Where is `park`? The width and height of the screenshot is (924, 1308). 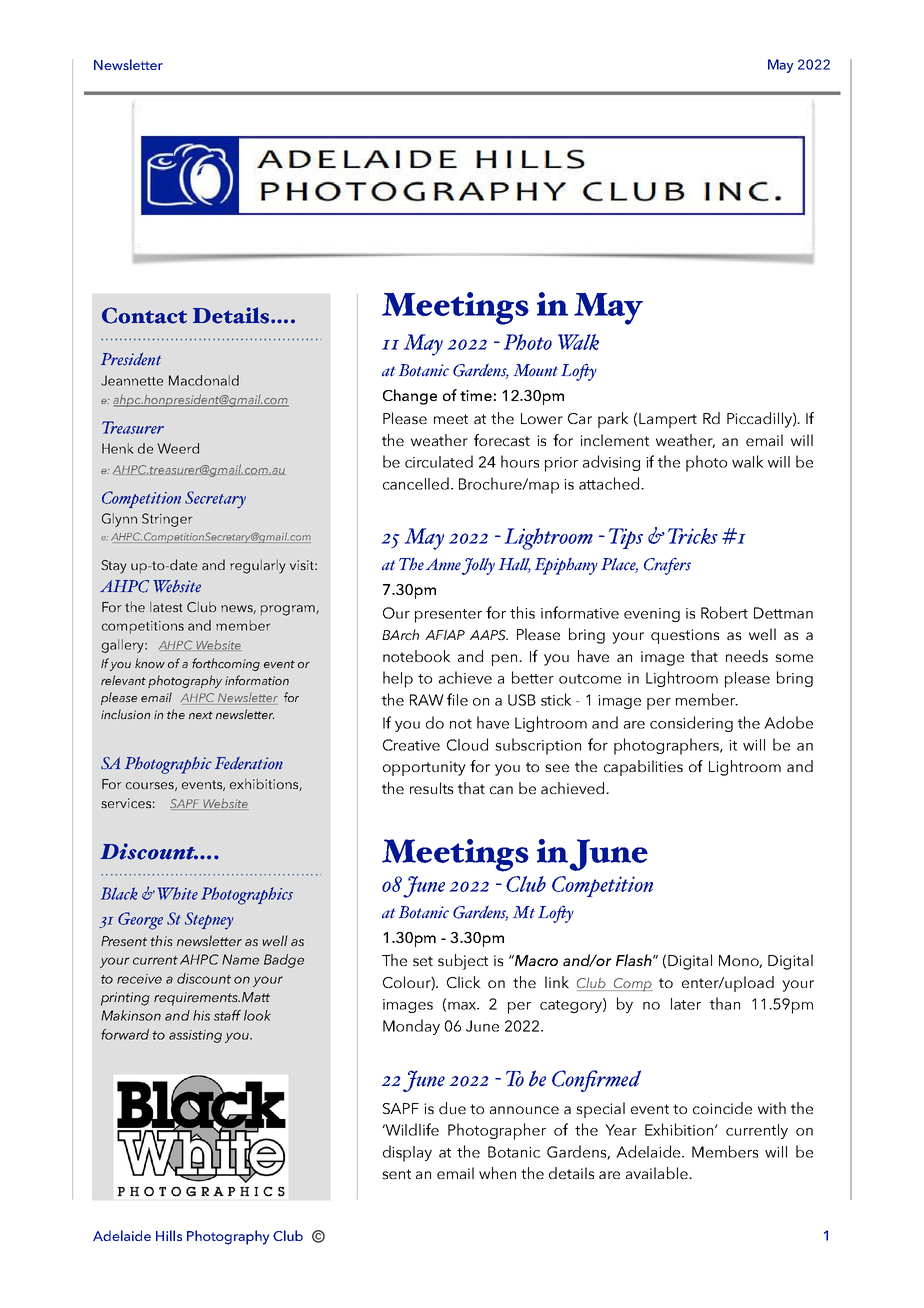 park is located at coordinates (613, 420).
